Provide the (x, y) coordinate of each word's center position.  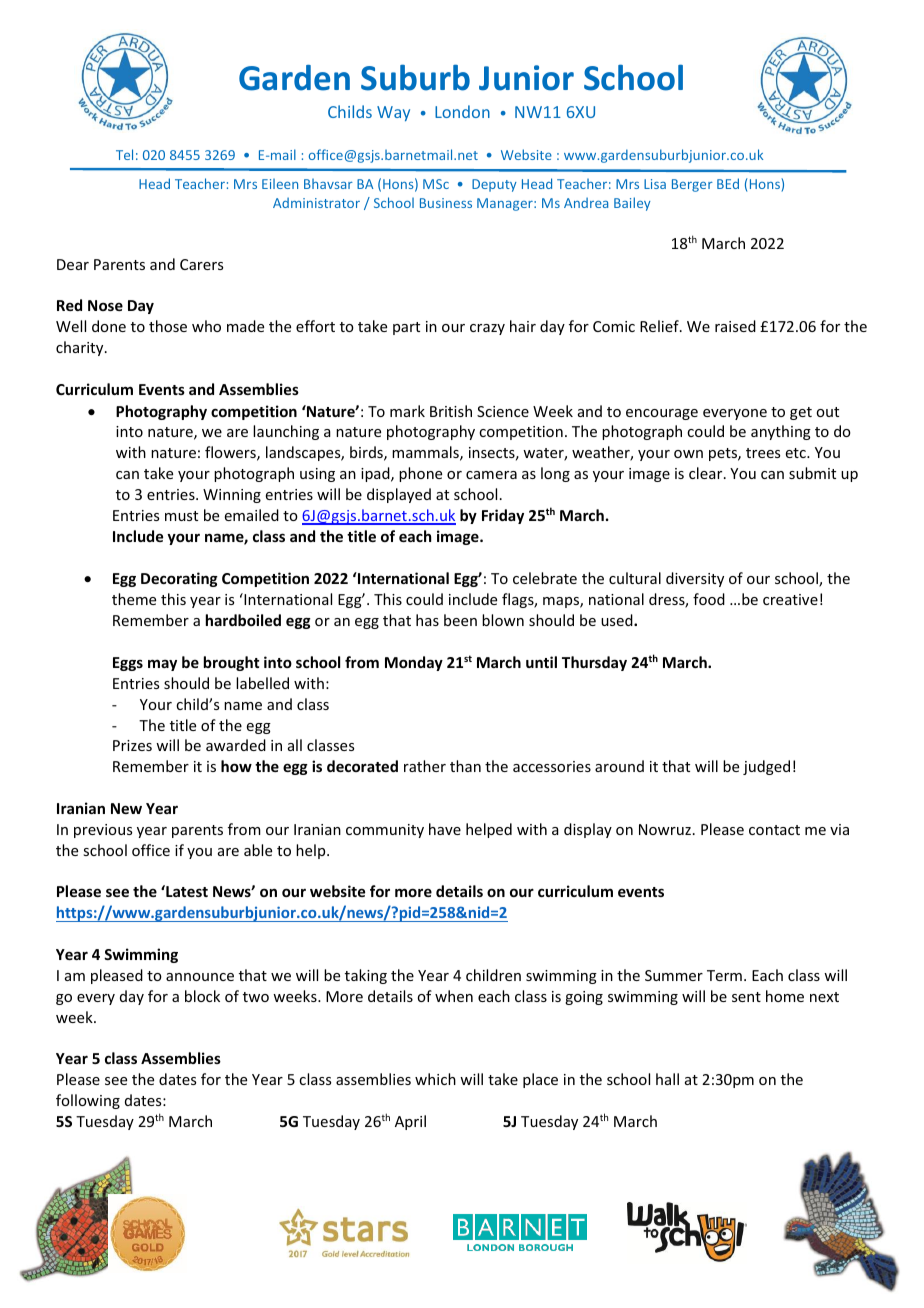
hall (667, 1079)
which (435, 1079)
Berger (692, 185)
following (88, 1101)
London (462, 111)
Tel (124, 154)
